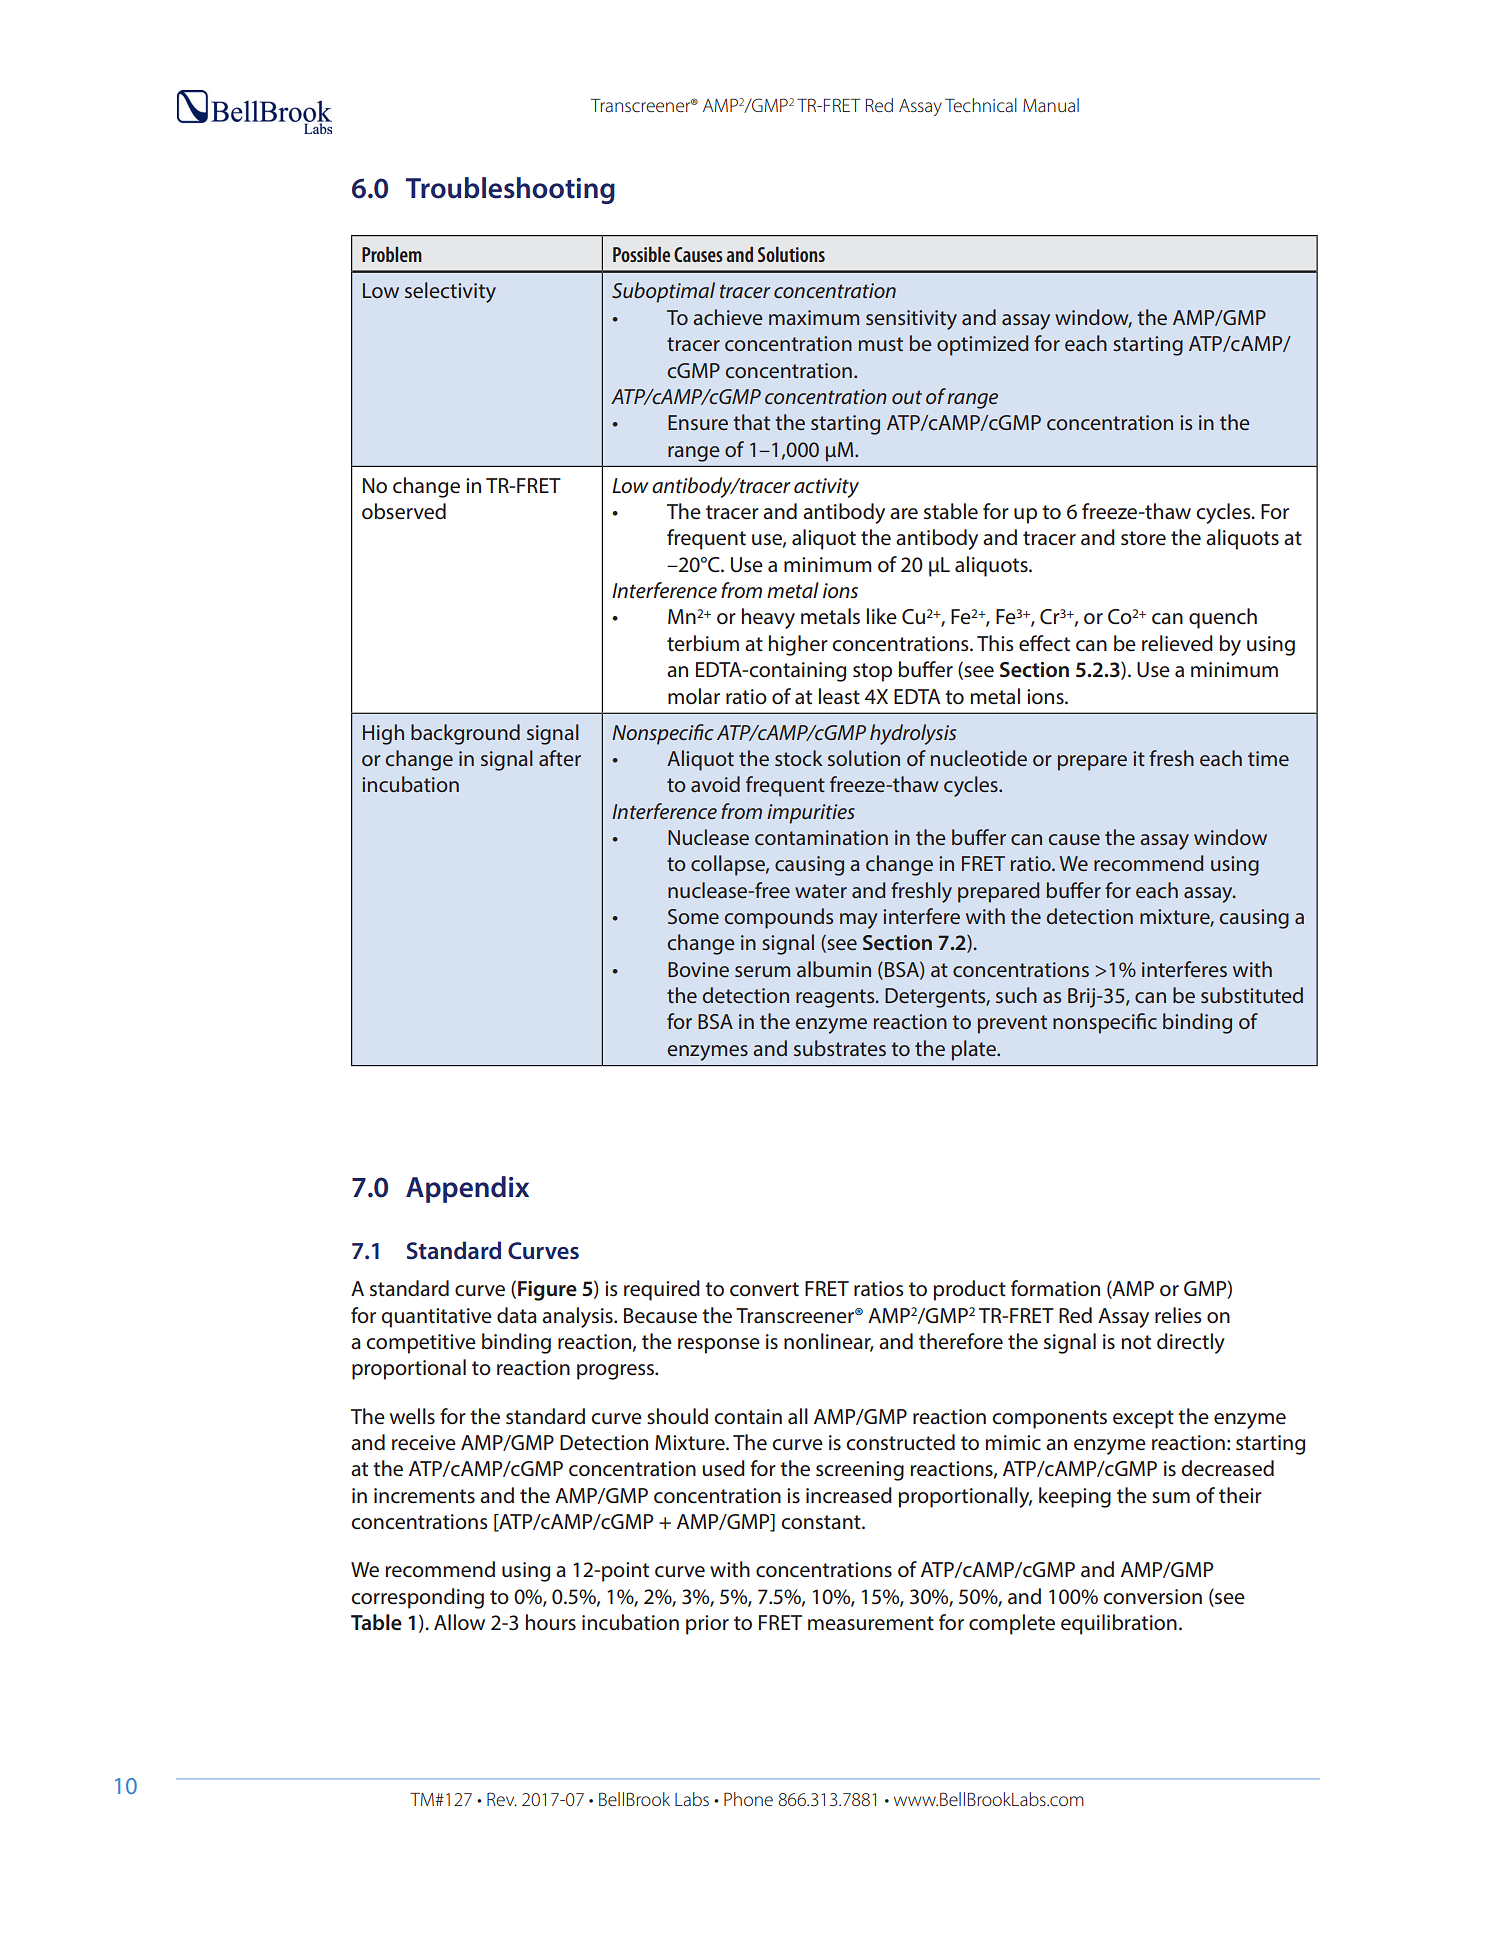 The width and height of the screenshot is (1494, 1933). I want to click on Phone, so click(748, 1799).
